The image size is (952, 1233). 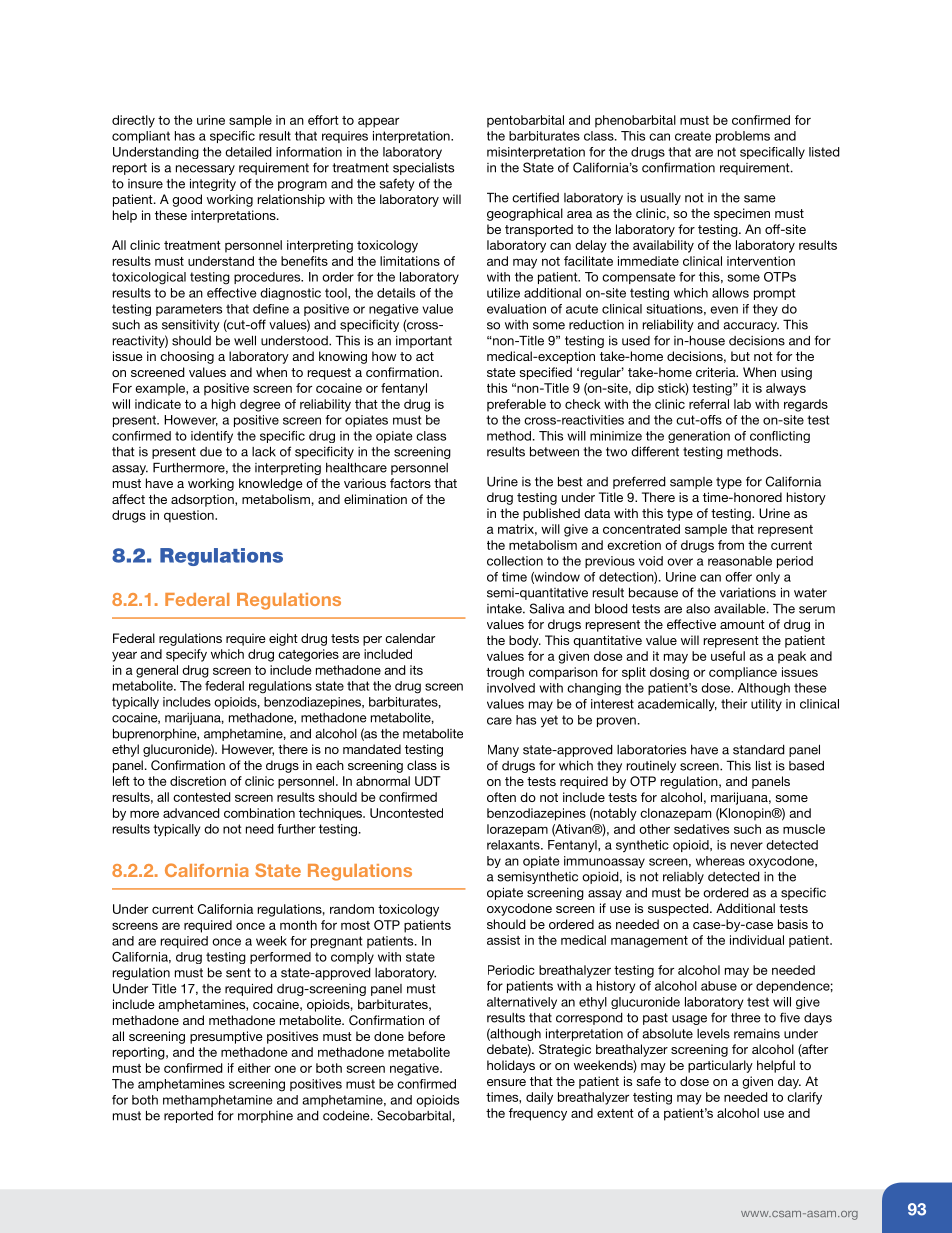 What do you see at coordinates (254, 1068) in the screenshot?
I see `either` at bounding box center [254, 1068].
